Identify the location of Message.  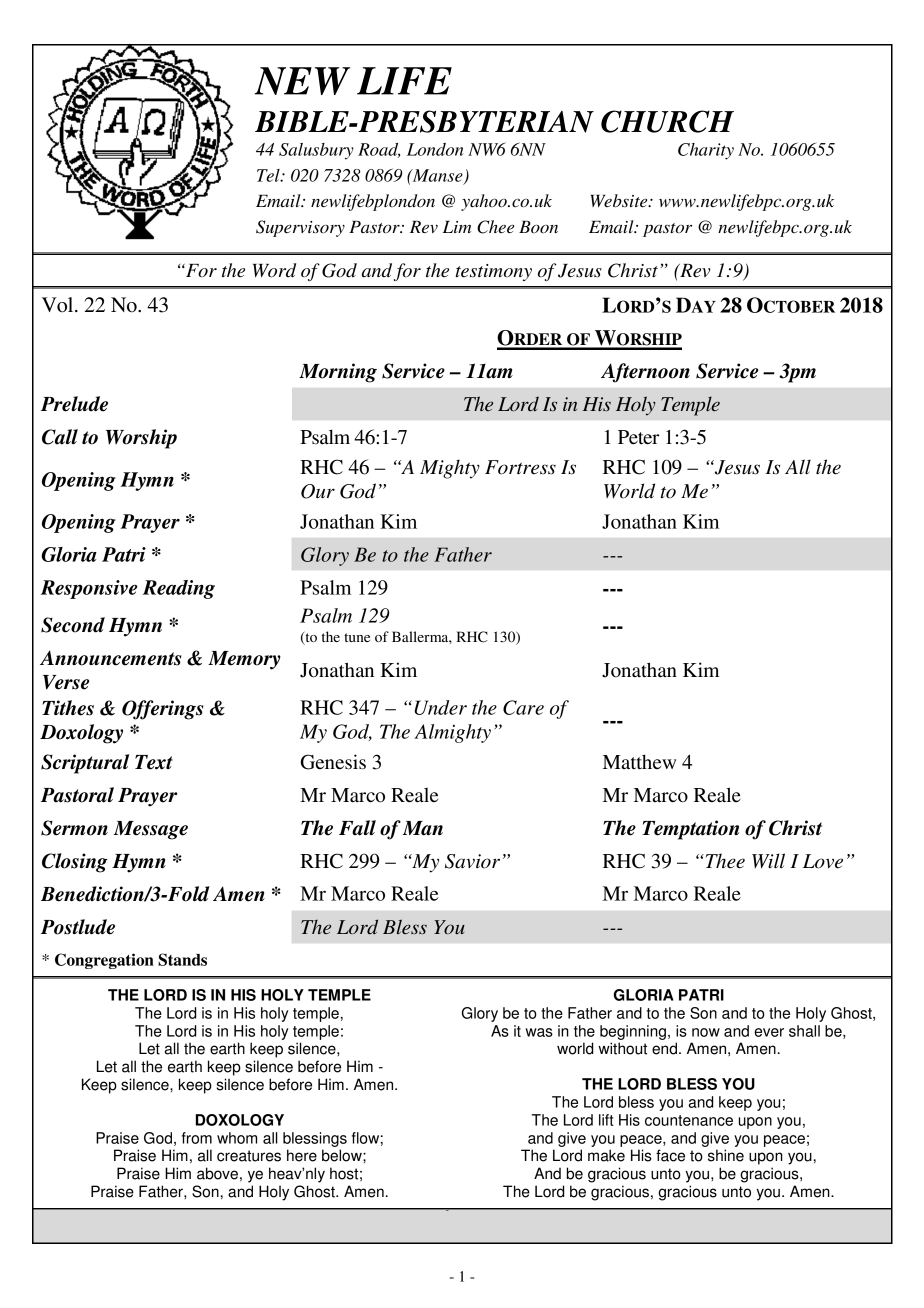
(151, 830).
